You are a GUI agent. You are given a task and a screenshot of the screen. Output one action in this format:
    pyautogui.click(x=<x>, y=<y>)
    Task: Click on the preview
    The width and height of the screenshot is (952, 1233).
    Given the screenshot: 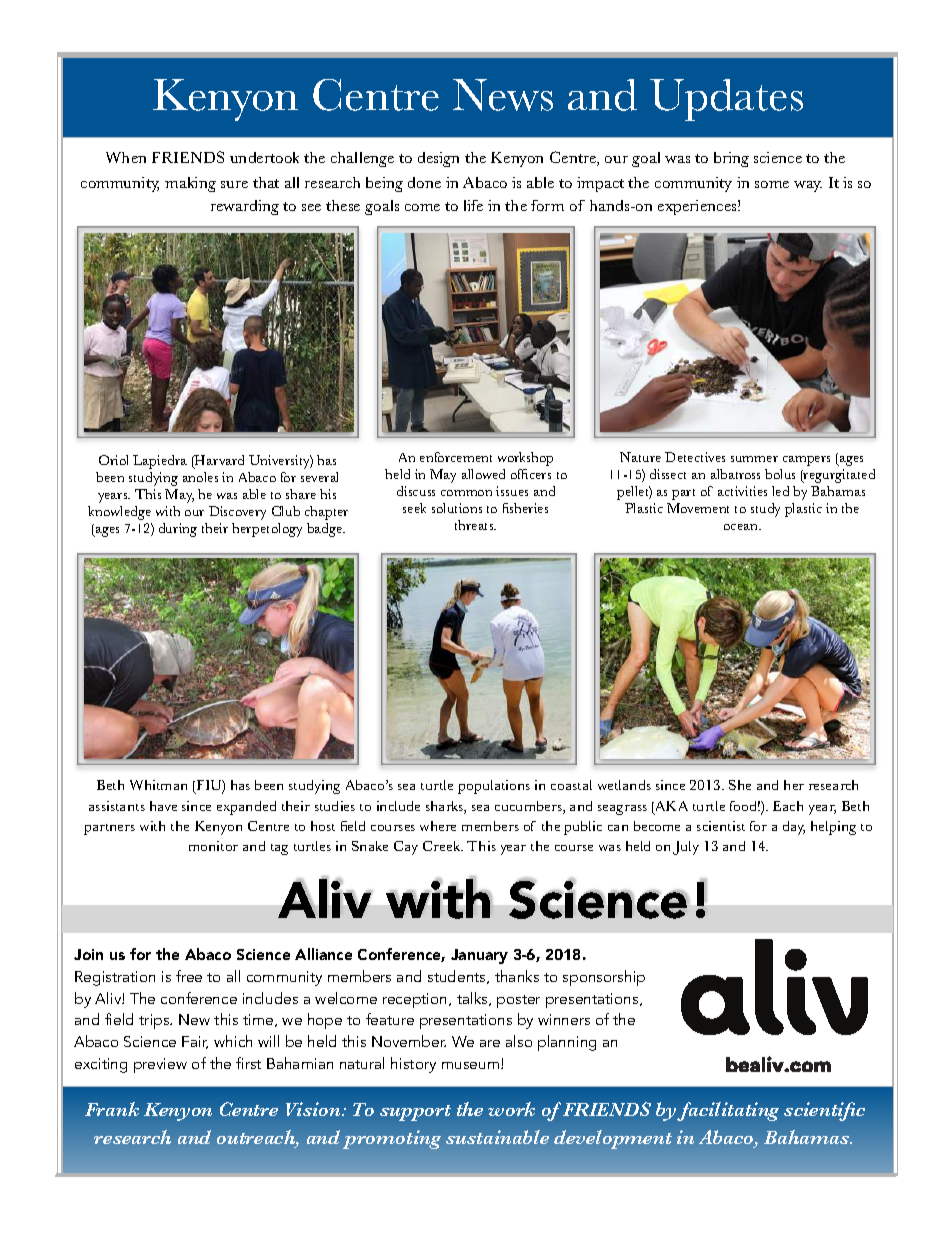 What is the action you would take?
    pyautogui.click(x=160, y=1065)
